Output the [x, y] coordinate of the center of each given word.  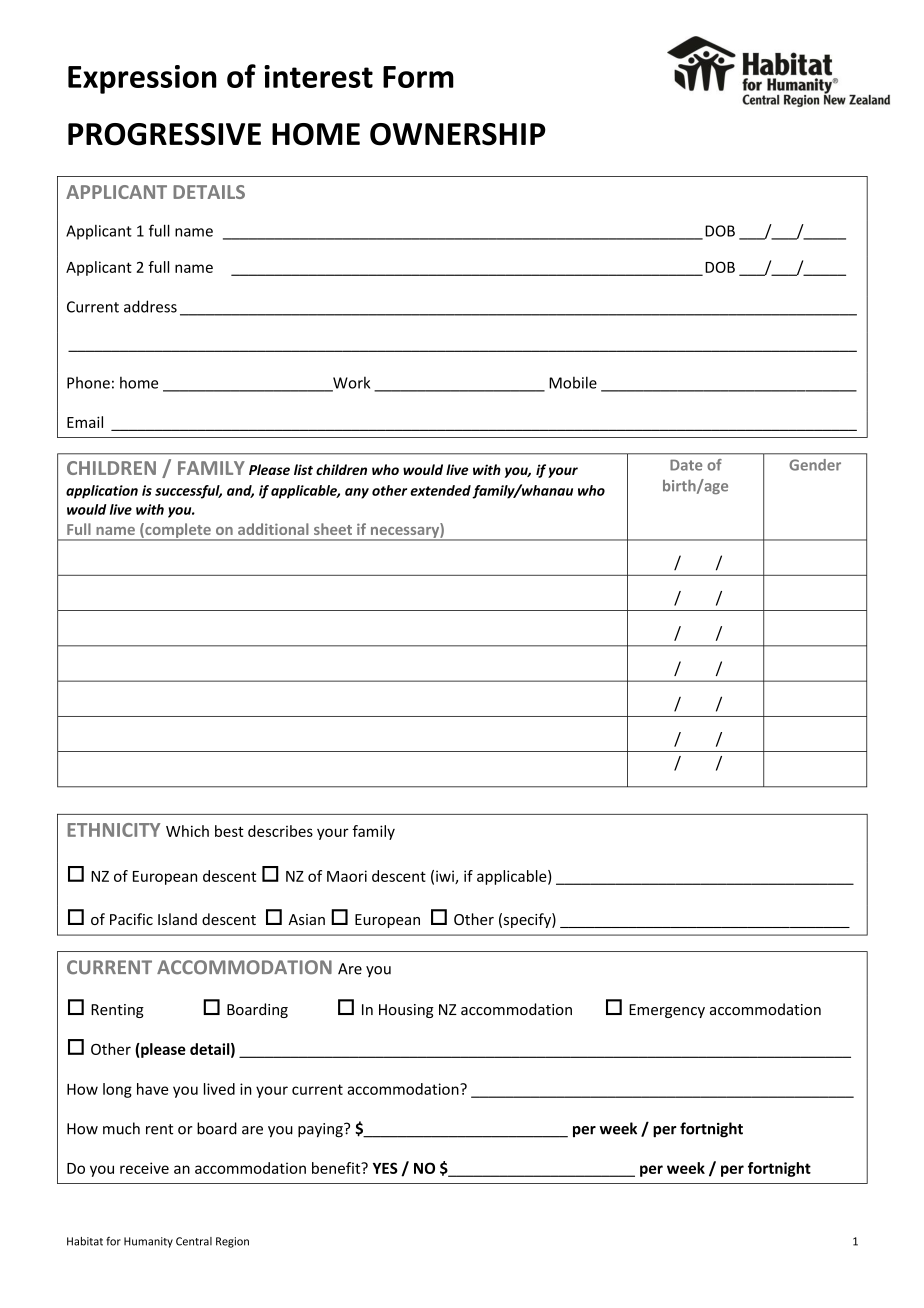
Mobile [573, 382]
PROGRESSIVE [164, 134]
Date [686, 465]
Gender [815, 465]
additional [273, 529]
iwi [446, 877]
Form [418, 77]
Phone [88, 383]
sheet [333, 529]
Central [194, 1241]
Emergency [667, 1011]
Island [177, 919]
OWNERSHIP [458, 134]
